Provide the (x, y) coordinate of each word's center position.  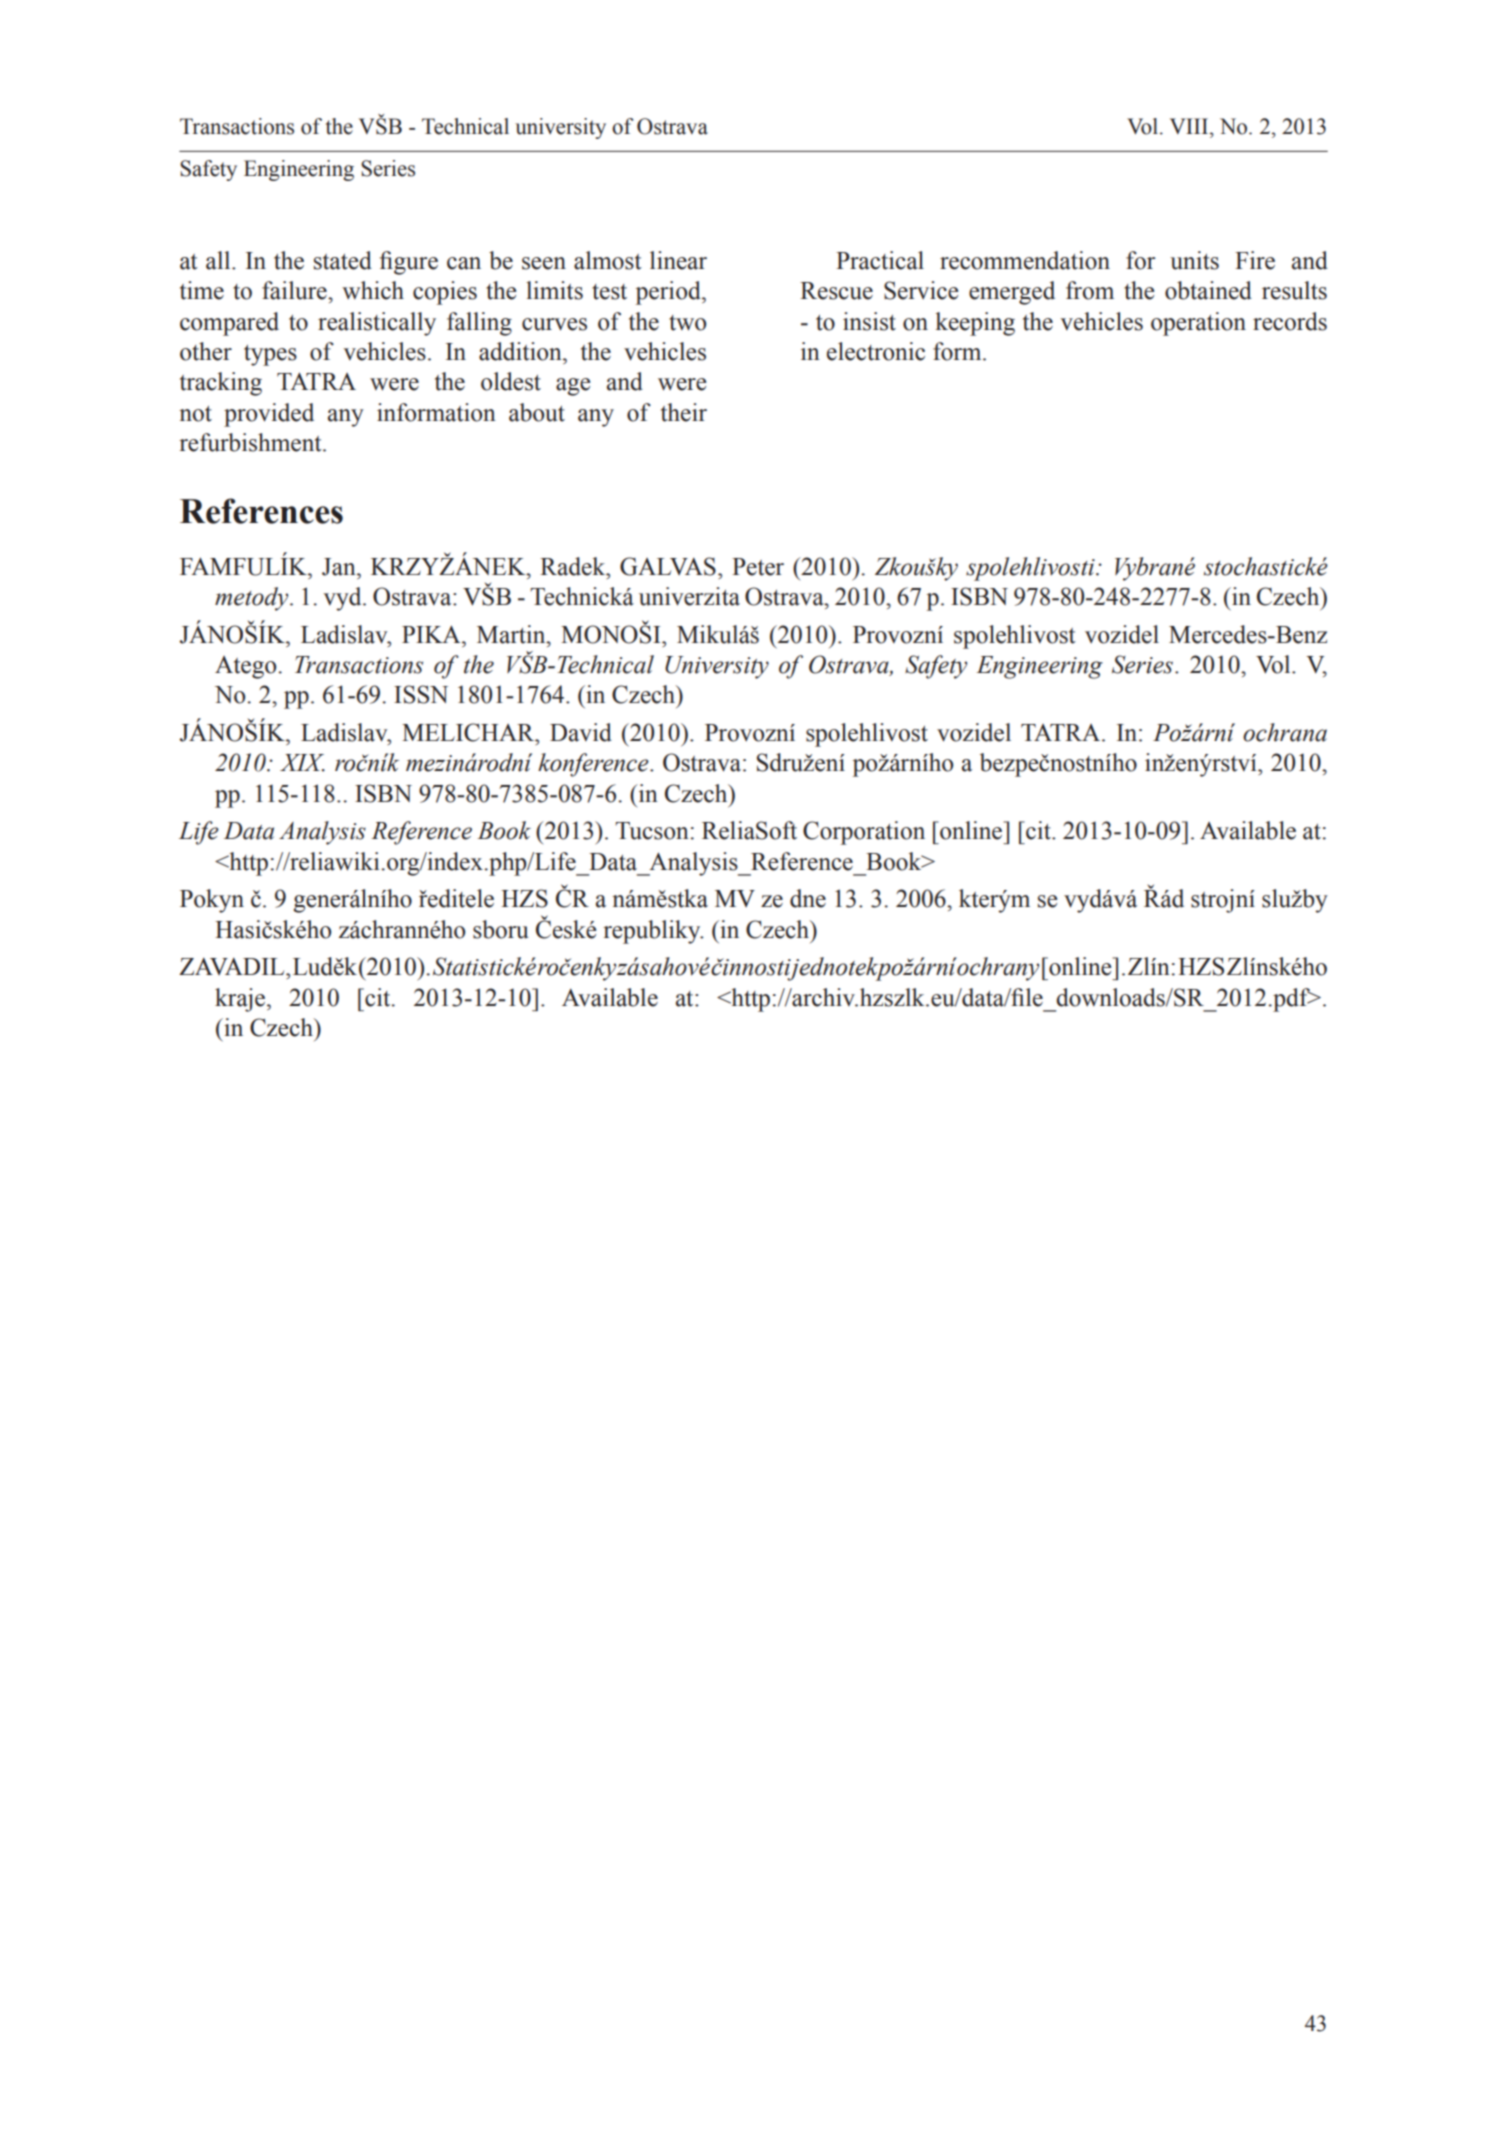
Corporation (864, 833)
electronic (876, 351)
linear (678, 260)
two (687, 323)
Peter (758, 567)
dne (808, 898)
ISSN (421, 694)
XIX (302, 763)
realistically (377, 324)
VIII (1190, 126)
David (581, 732)
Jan (340, 567)
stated (343, 260)
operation (1198, 324)
